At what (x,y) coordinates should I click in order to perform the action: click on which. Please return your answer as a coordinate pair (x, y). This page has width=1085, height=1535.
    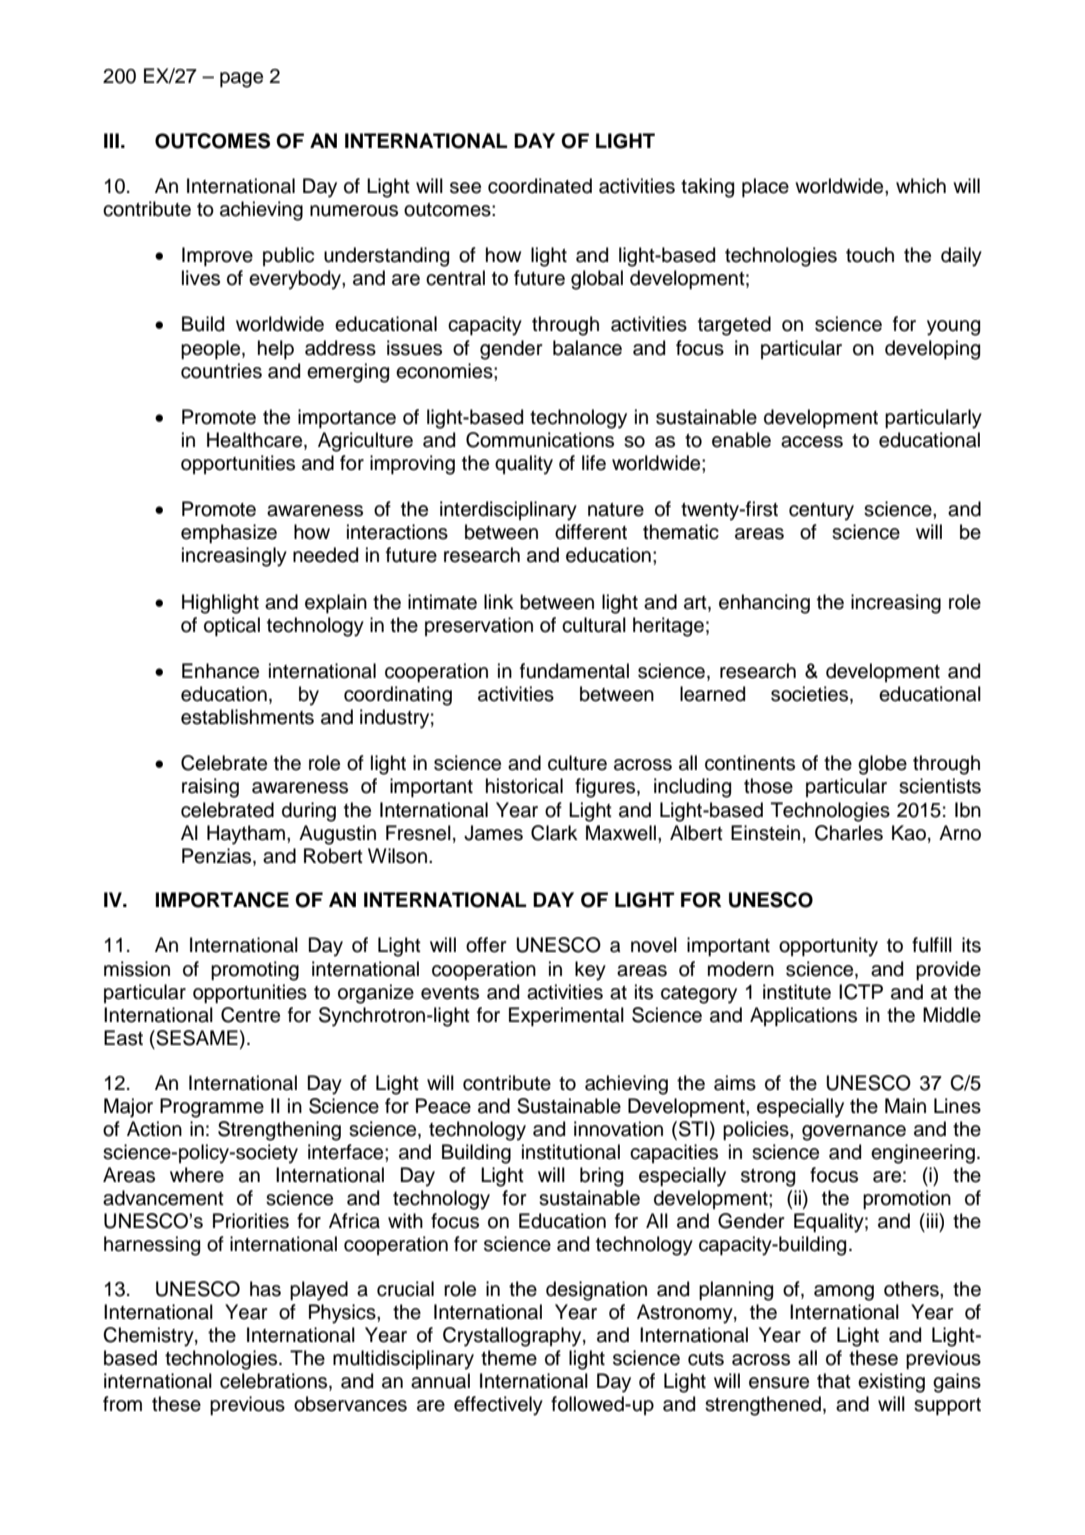
    Looking at the image, I should click on (921, 186).
